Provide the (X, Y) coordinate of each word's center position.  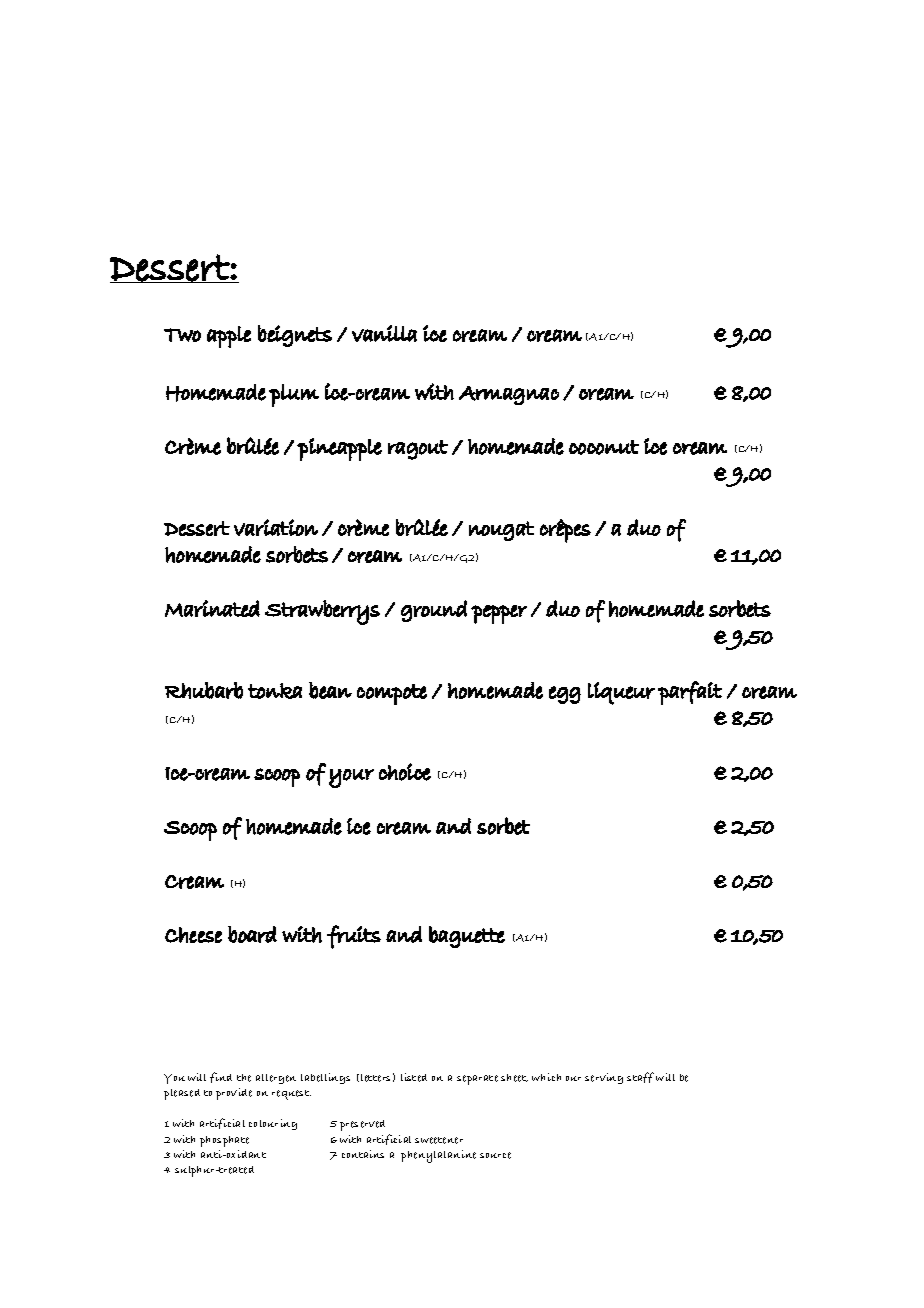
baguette (467, 937)
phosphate (224, 1141)
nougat (501, 531)
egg (565, 695)
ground (434, 611)
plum (294, 395)
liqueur (621, 693)
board (252, 934)
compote (392, 694)
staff (640, 1077)
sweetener (439, 1140)
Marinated (212, 608)
